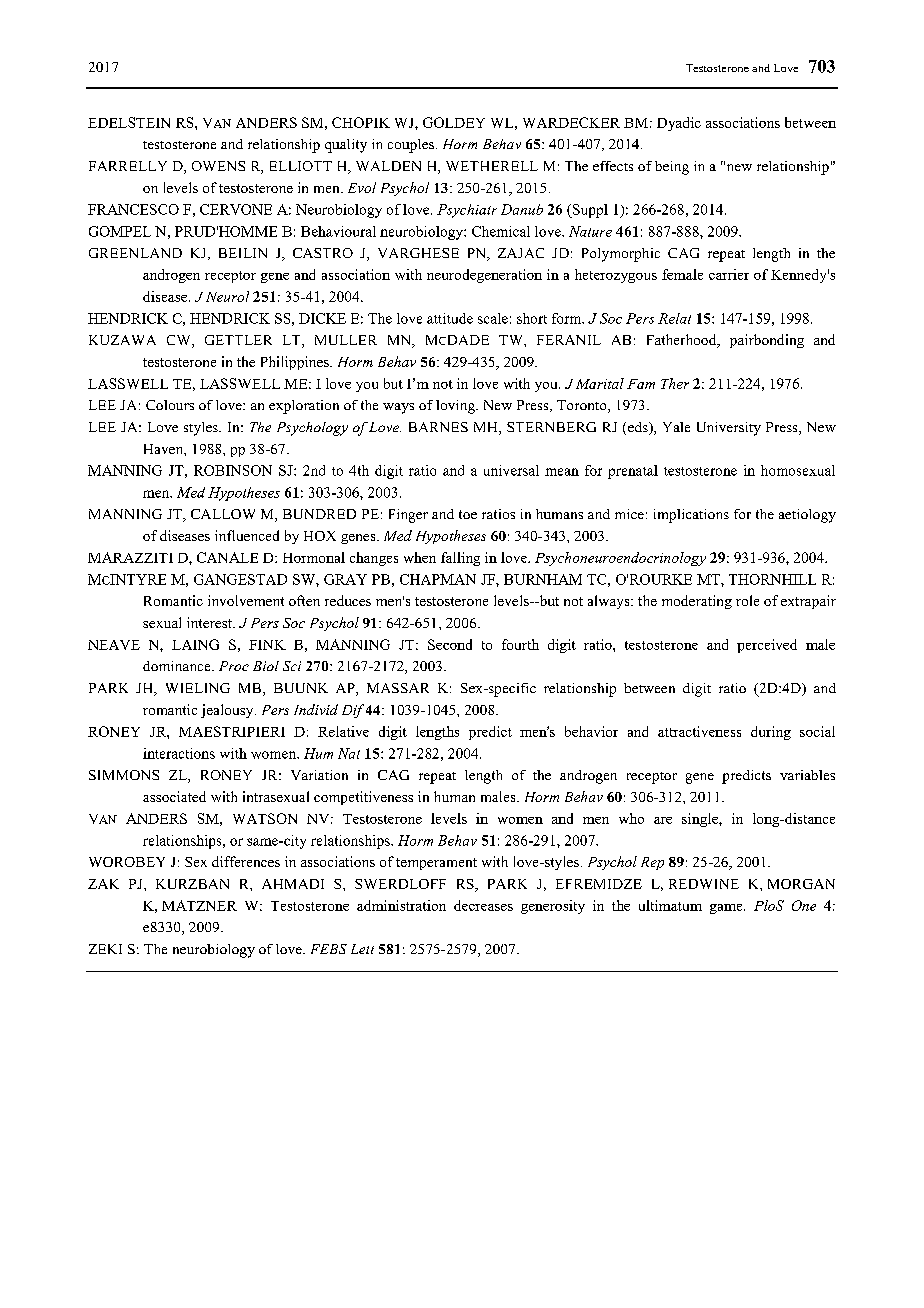  I want to click on attitude, so click(450, 318).
